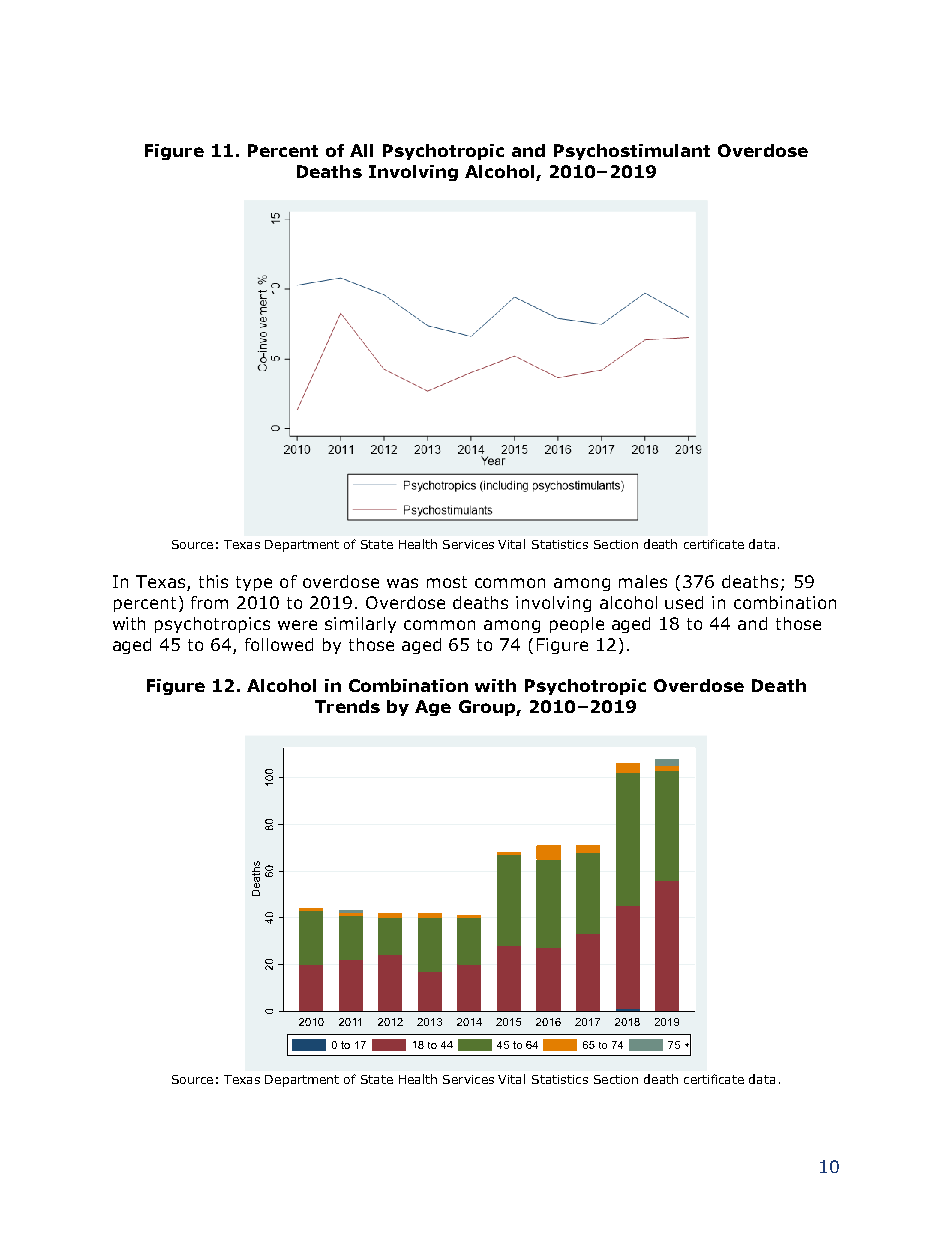  Describe the element at coordinates (577, 625) in the screenshot. I see `people` at that location.
